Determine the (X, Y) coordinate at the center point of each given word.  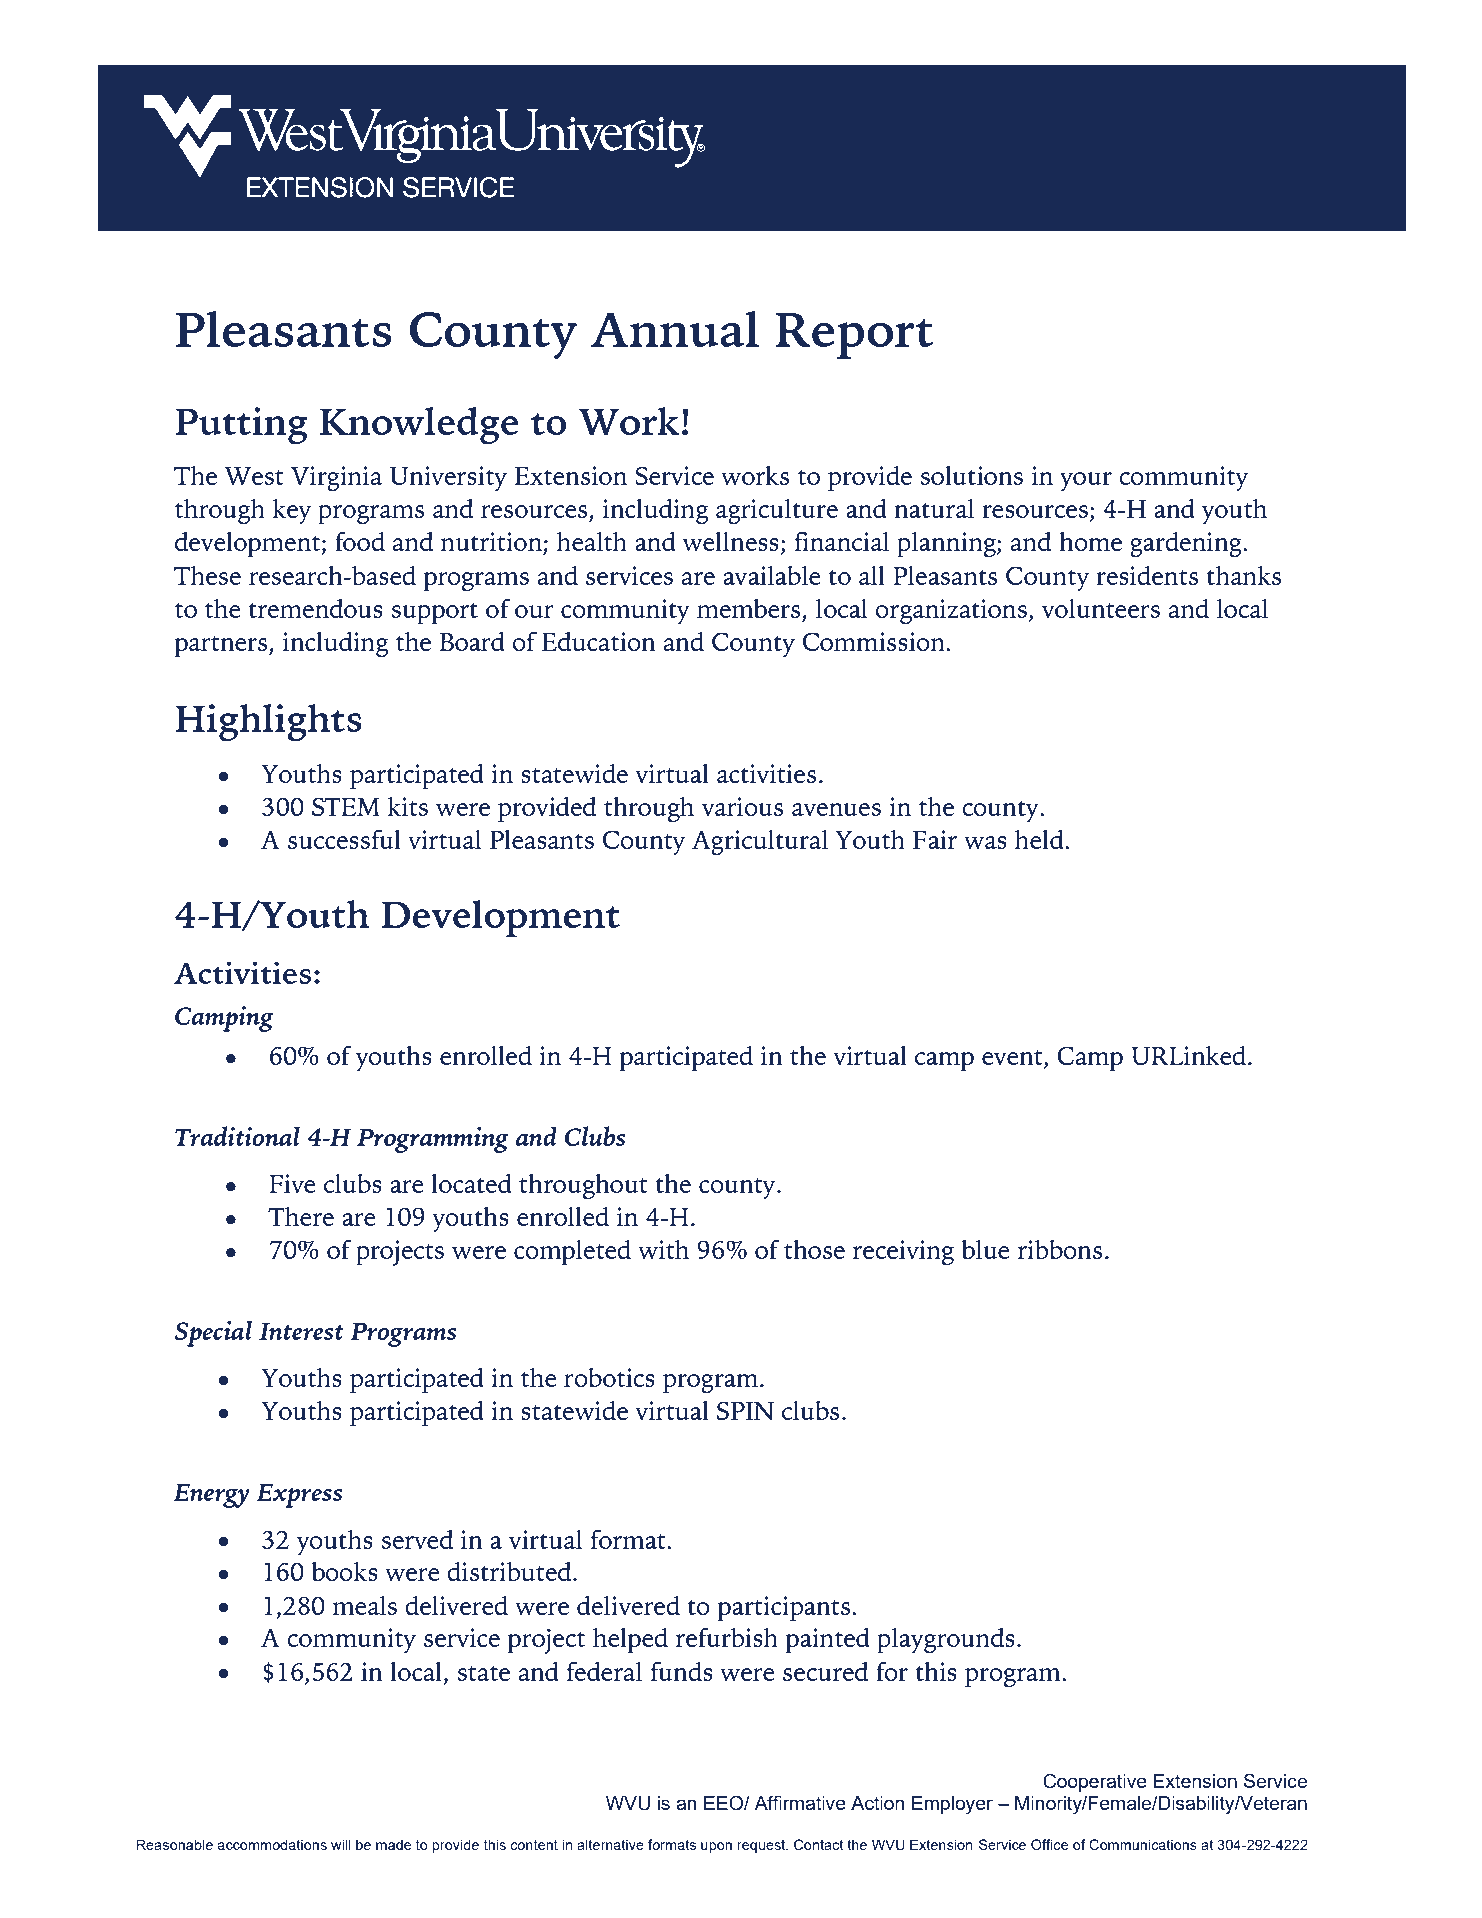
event (1013, 1059)
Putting (241, 426)
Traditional (237, 1136)
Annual (675, 329)
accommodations (272, 1844)
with (663, 1249)
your (1086, 482)
